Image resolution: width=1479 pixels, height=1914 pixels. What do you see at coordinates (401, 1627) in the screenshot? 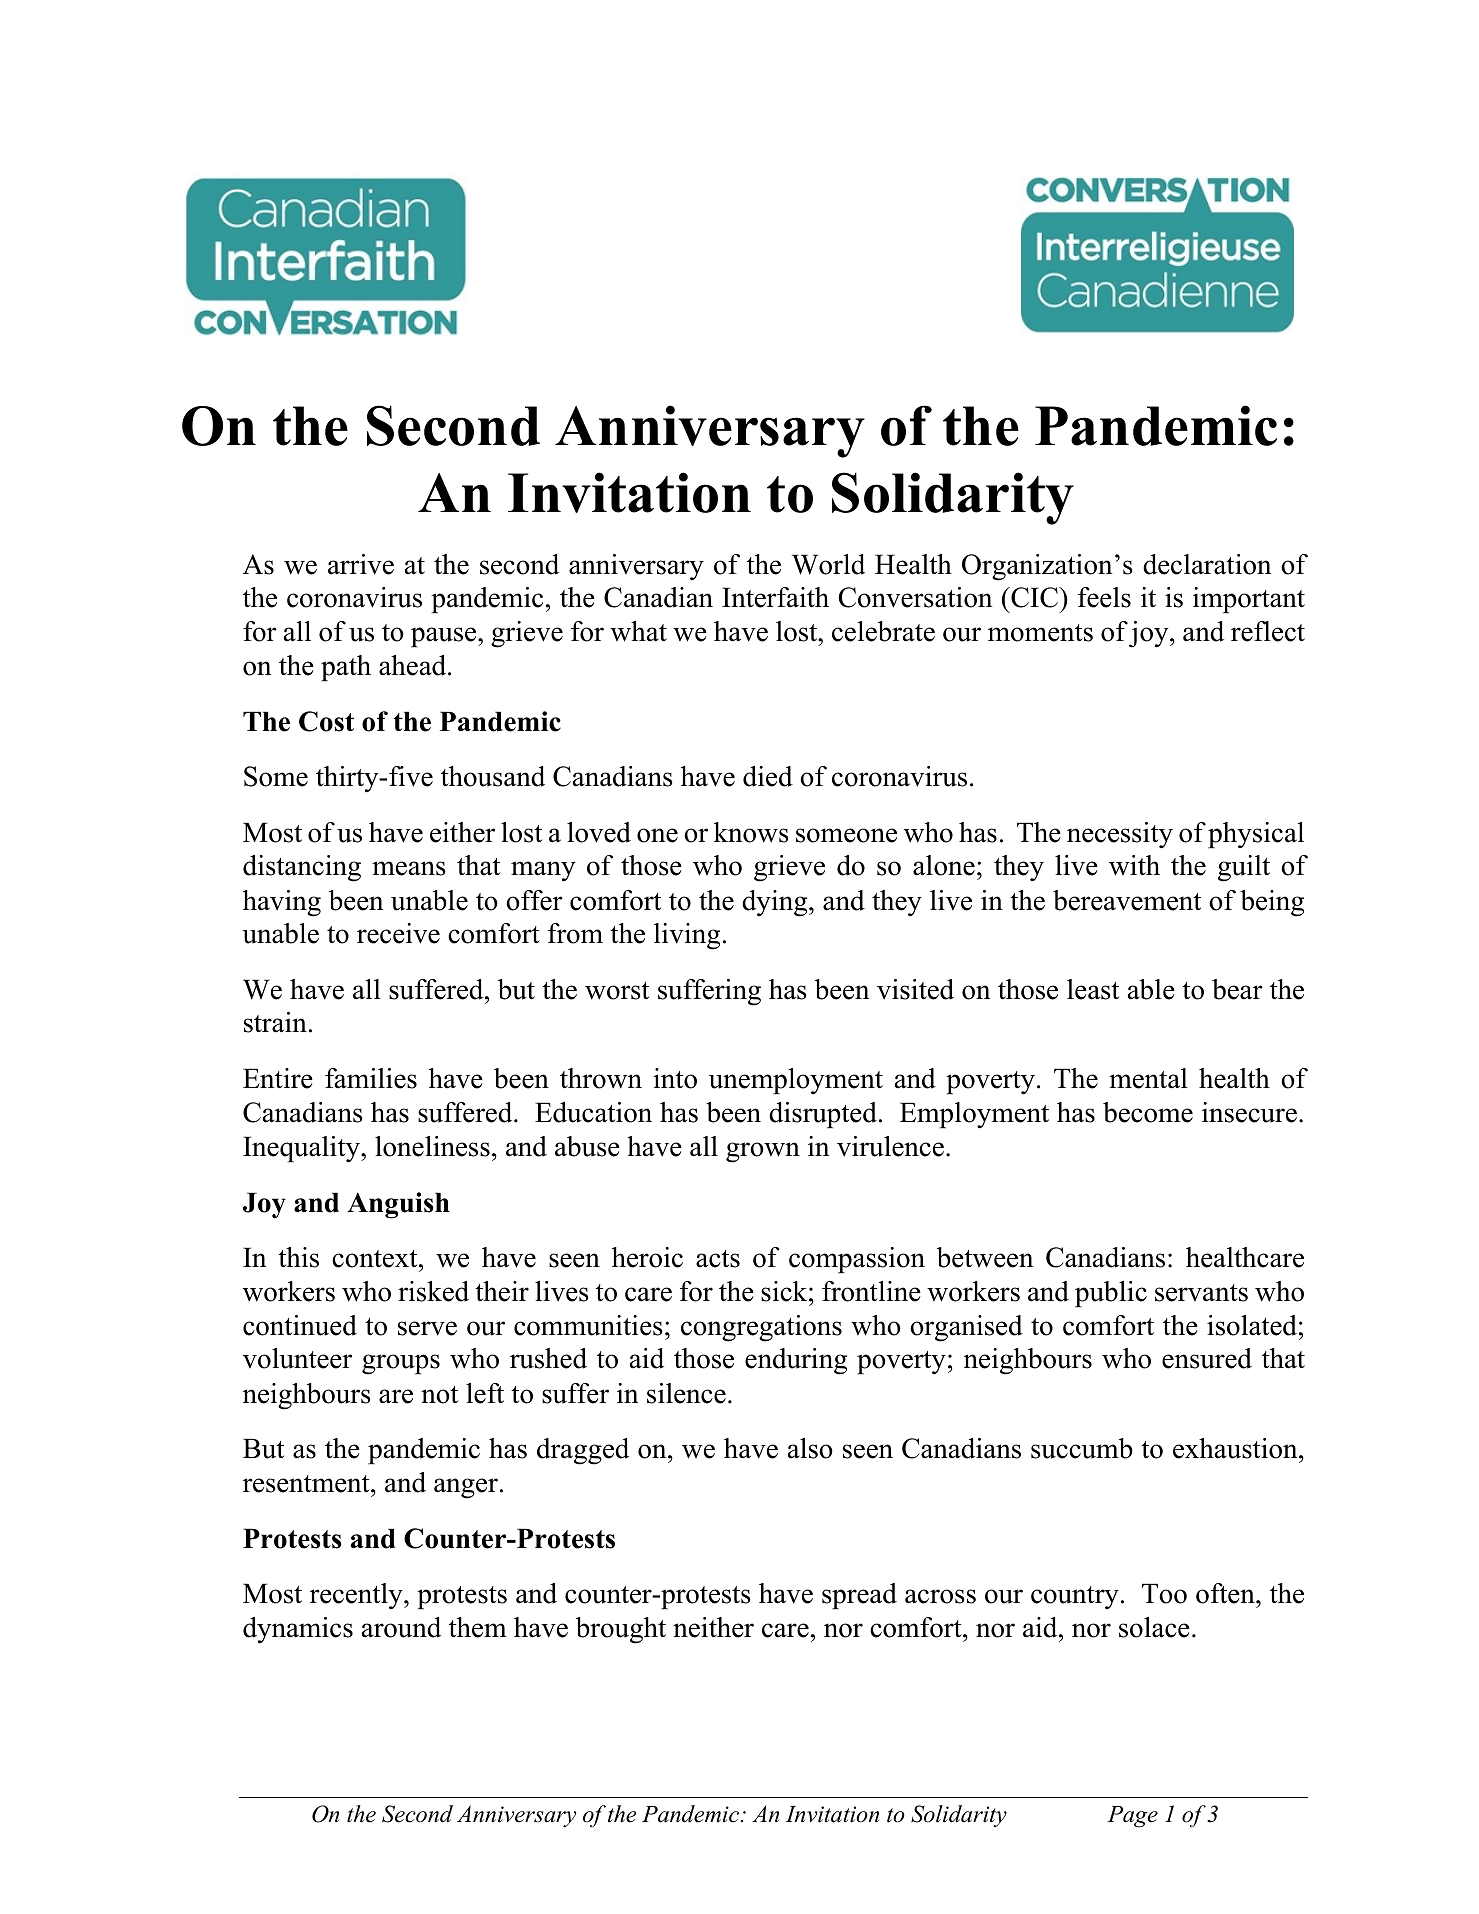
I see `around` at bounding box center [401, 1627].
